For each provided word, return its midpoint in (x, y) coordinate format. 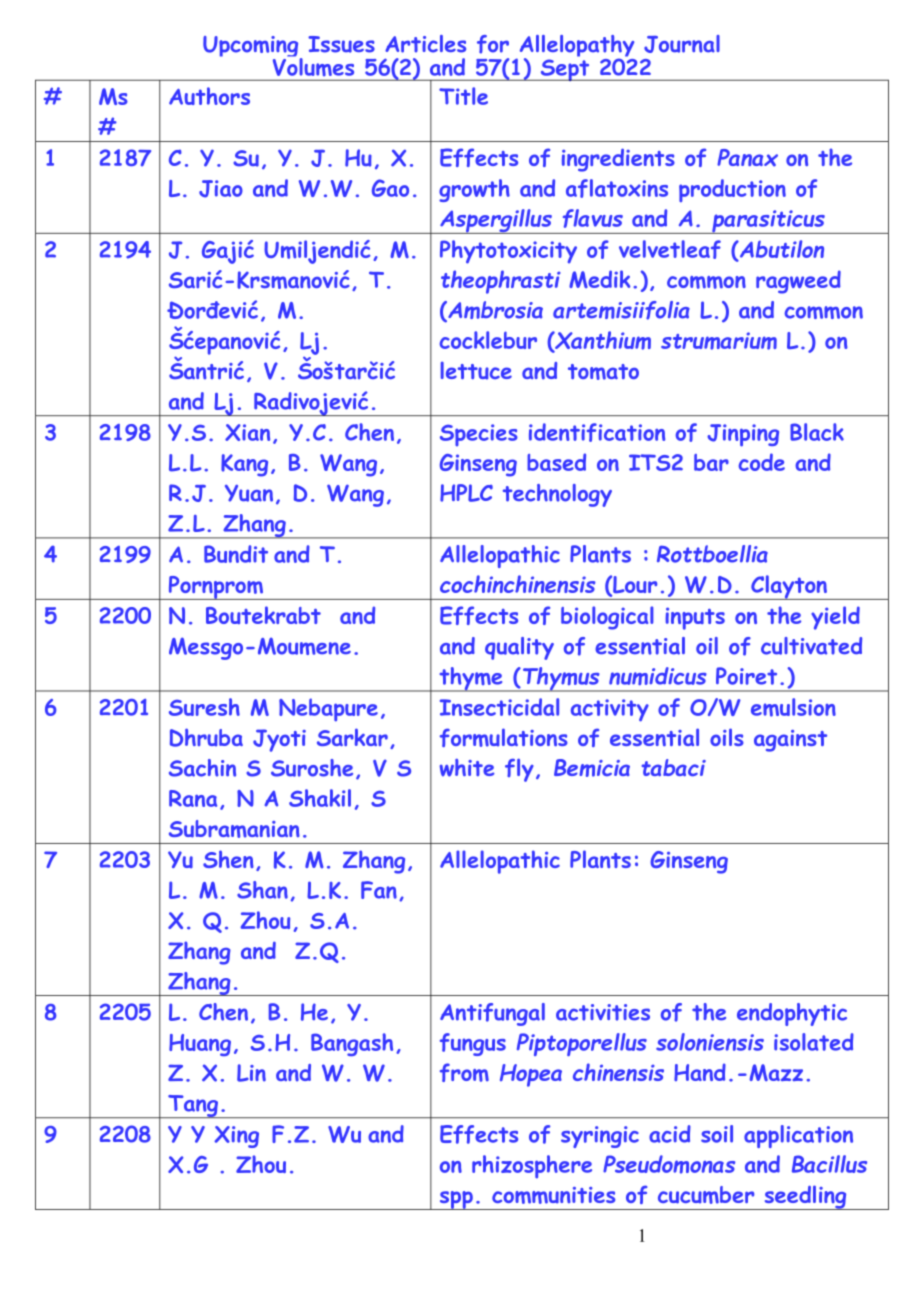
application (798, 1136)
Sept (565, 70)
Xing (236, 1137)
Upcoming (252, 48)
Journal (682, 44)
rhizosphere (532, 1167)
